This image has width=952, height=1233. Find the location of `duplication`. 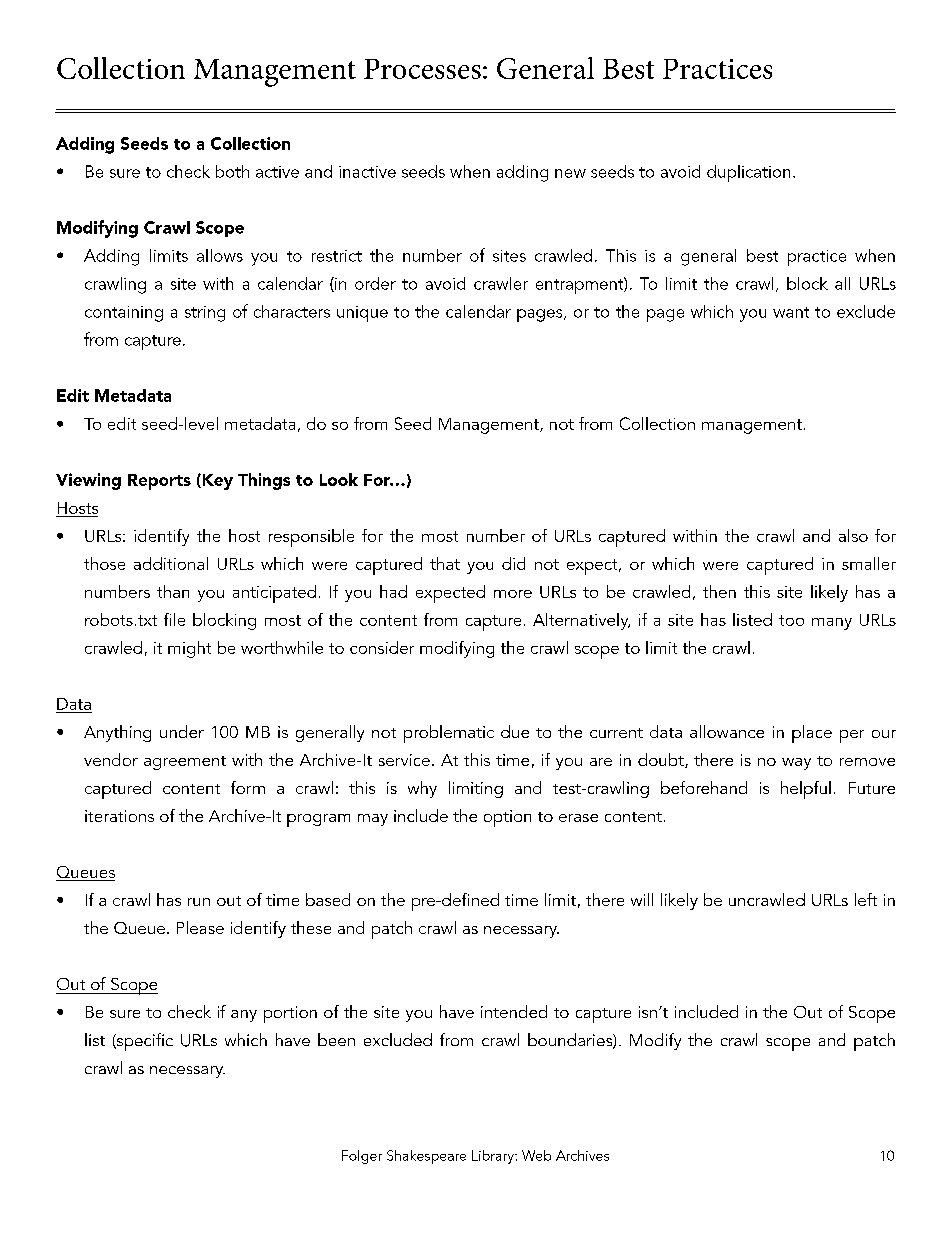

duplication is located at coordinates (748, 173).
